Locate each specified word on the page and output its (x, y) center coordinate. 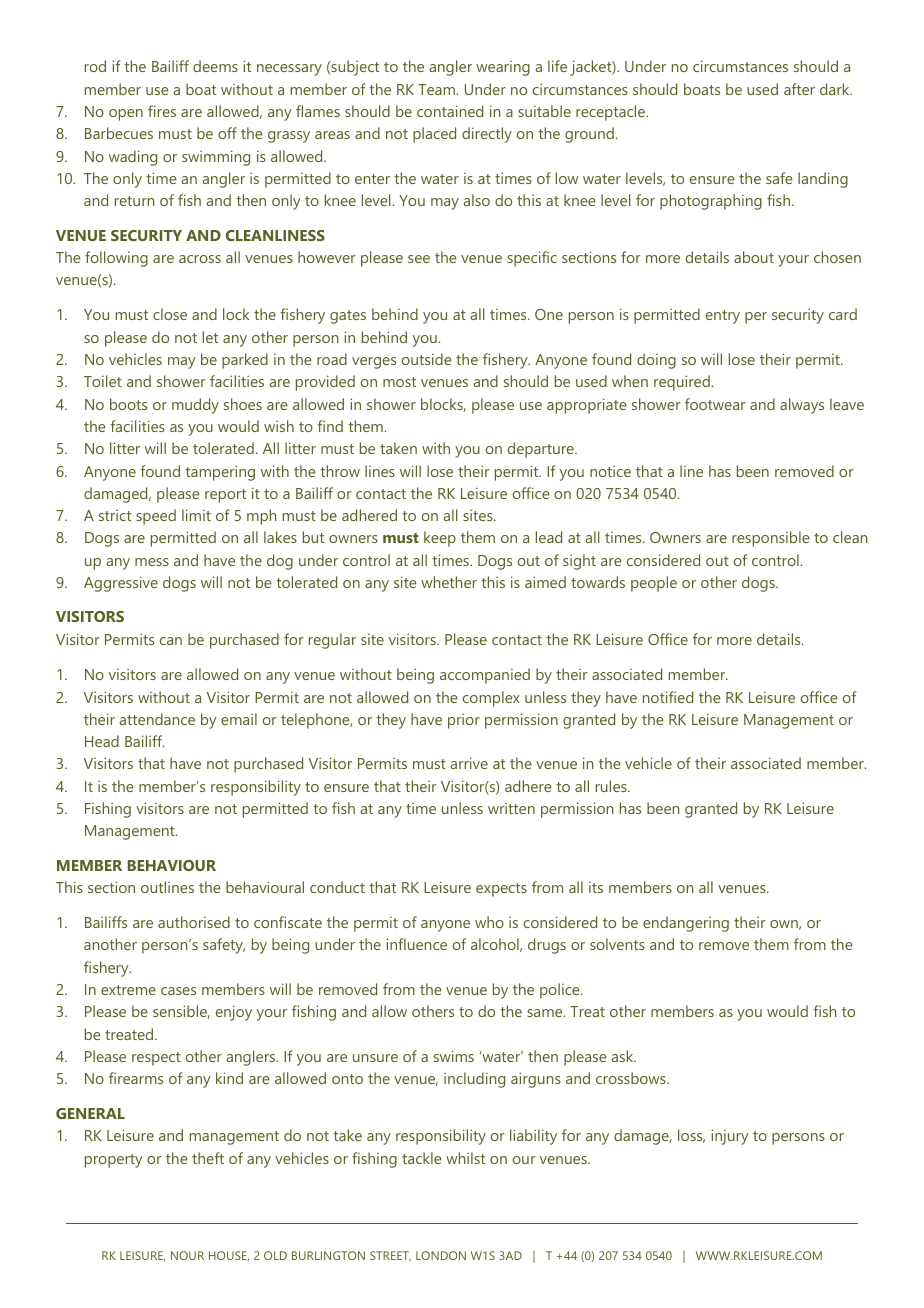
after (799, 89)
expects (501, 890)
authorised (194, 922)
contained (450, 111)
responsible (771, 539)
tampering (220, 473)
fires (162, 111)
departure (542, 450)
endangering (686, 924)
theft (208, 1158)
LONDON (441, 1255)
